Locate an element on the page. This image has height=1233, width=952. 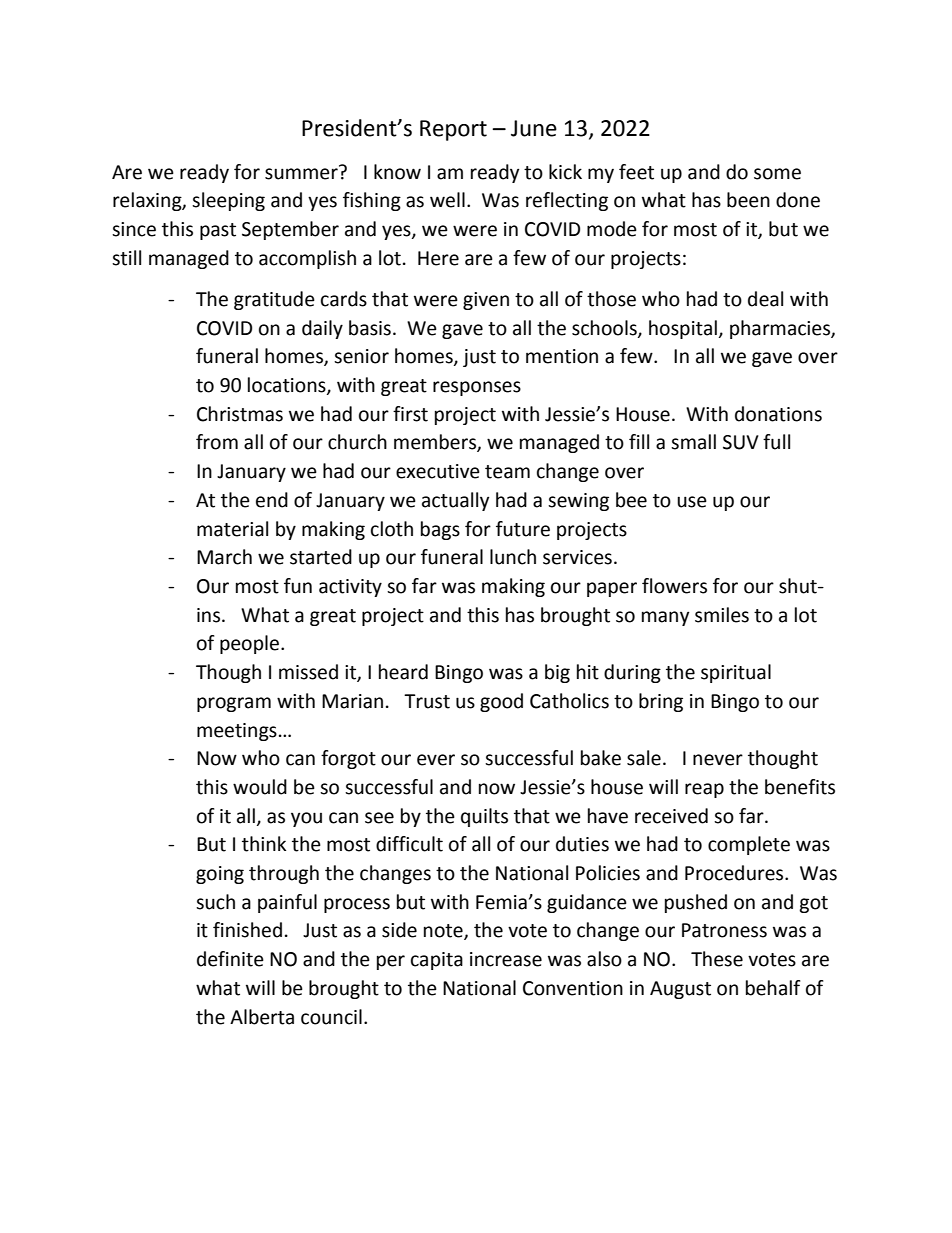
reap is located at coordinates (704, 790).
